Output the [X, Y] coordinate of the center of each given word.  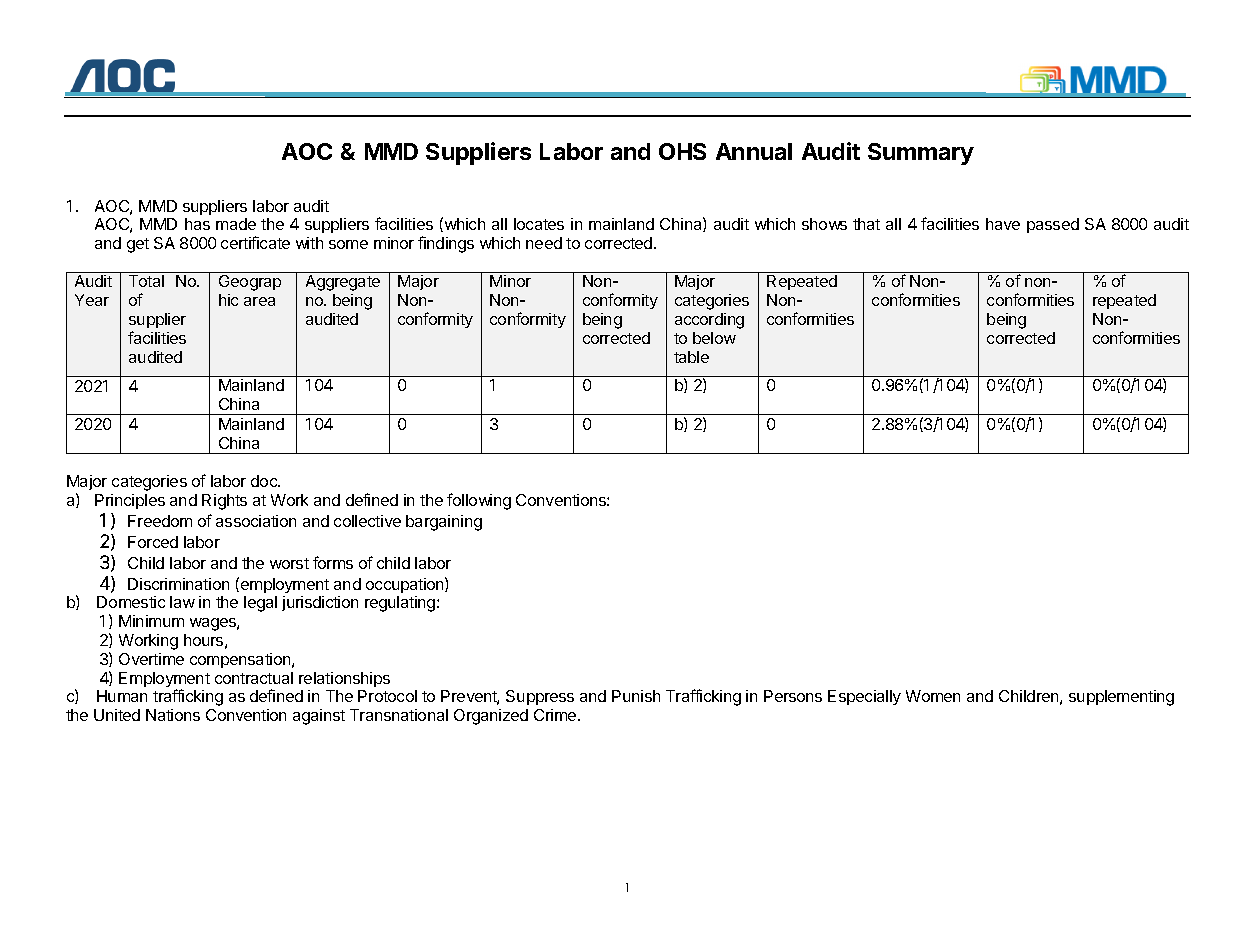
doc [265, 481]
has [197, 224]
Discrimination [178, 584]
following [479, 501]
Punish [636, 696]
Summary [921, 154]
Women [933, 696]
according [709, 321]
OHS [682, 151]
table [691, 357]
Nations [173, 715]
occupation [406, 585]
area [259, 301]
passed [1053, 225]
